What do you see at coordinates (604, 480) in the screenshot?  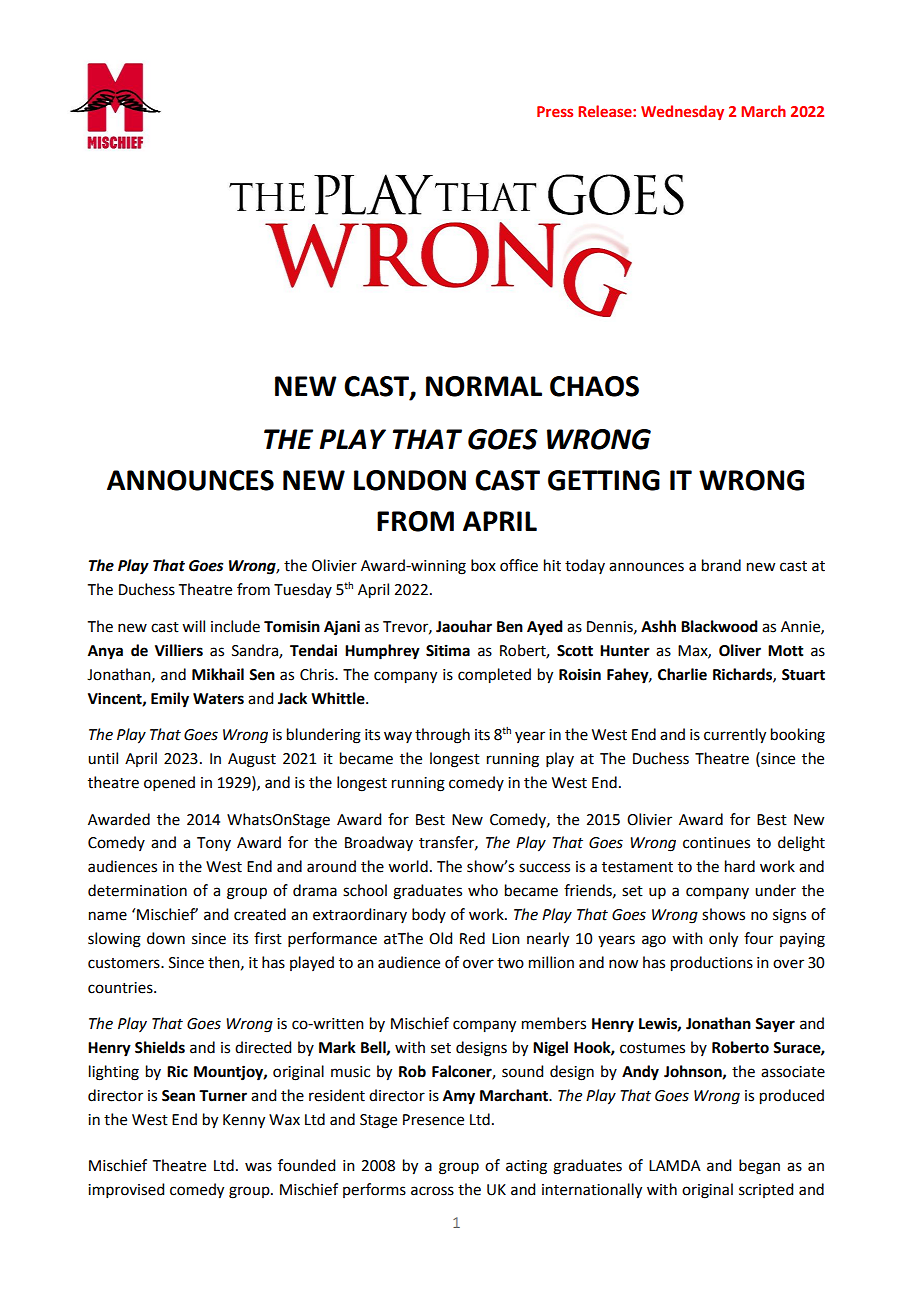 I see `GETTING` at bounding box center [604, 480].
